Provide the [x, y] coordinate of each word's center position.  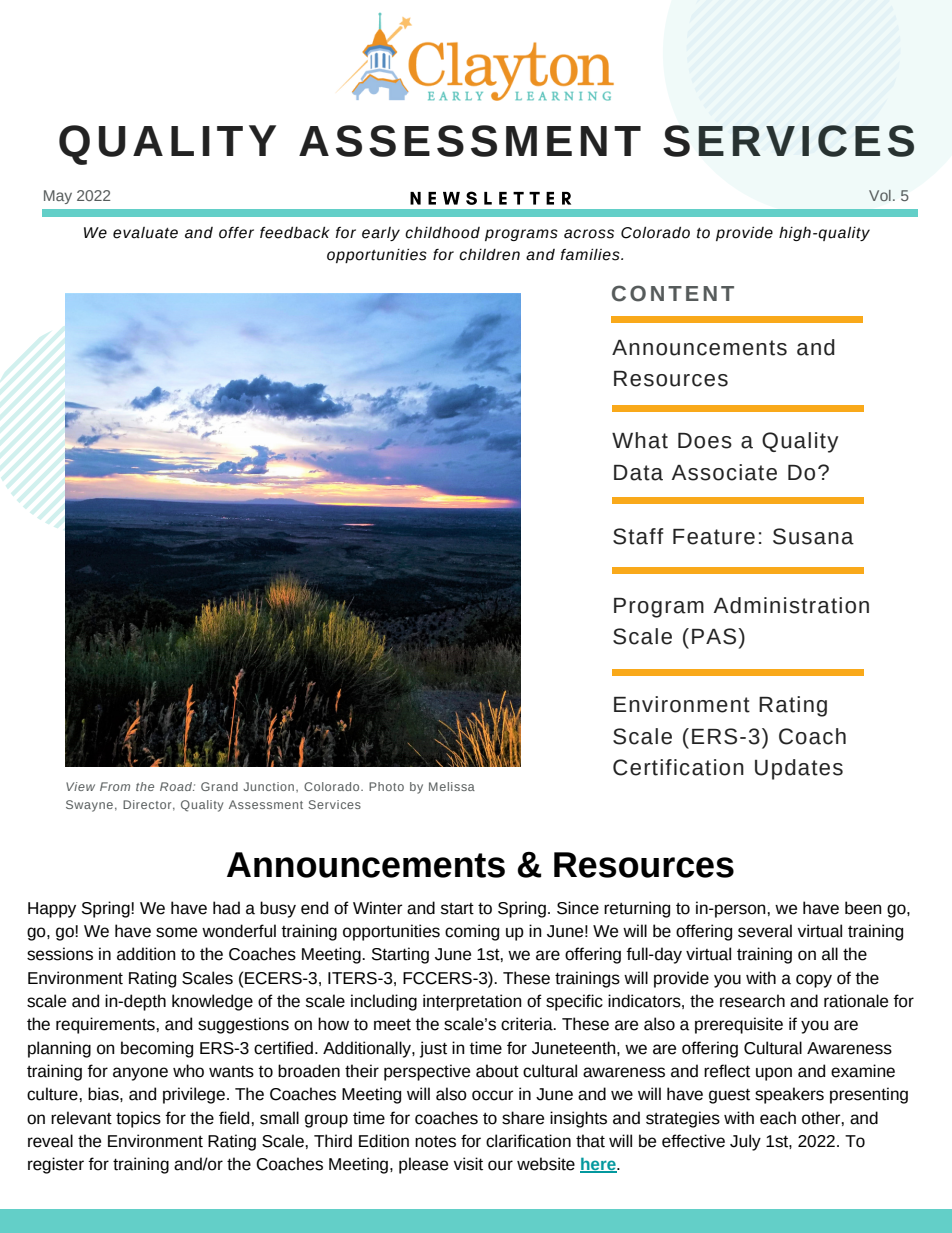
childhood [442, 233]
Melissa [452, 786]
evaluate [145, 233]
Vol [880, 195]
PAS [715, 636]
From [115, 786]
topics [138, 1119]
